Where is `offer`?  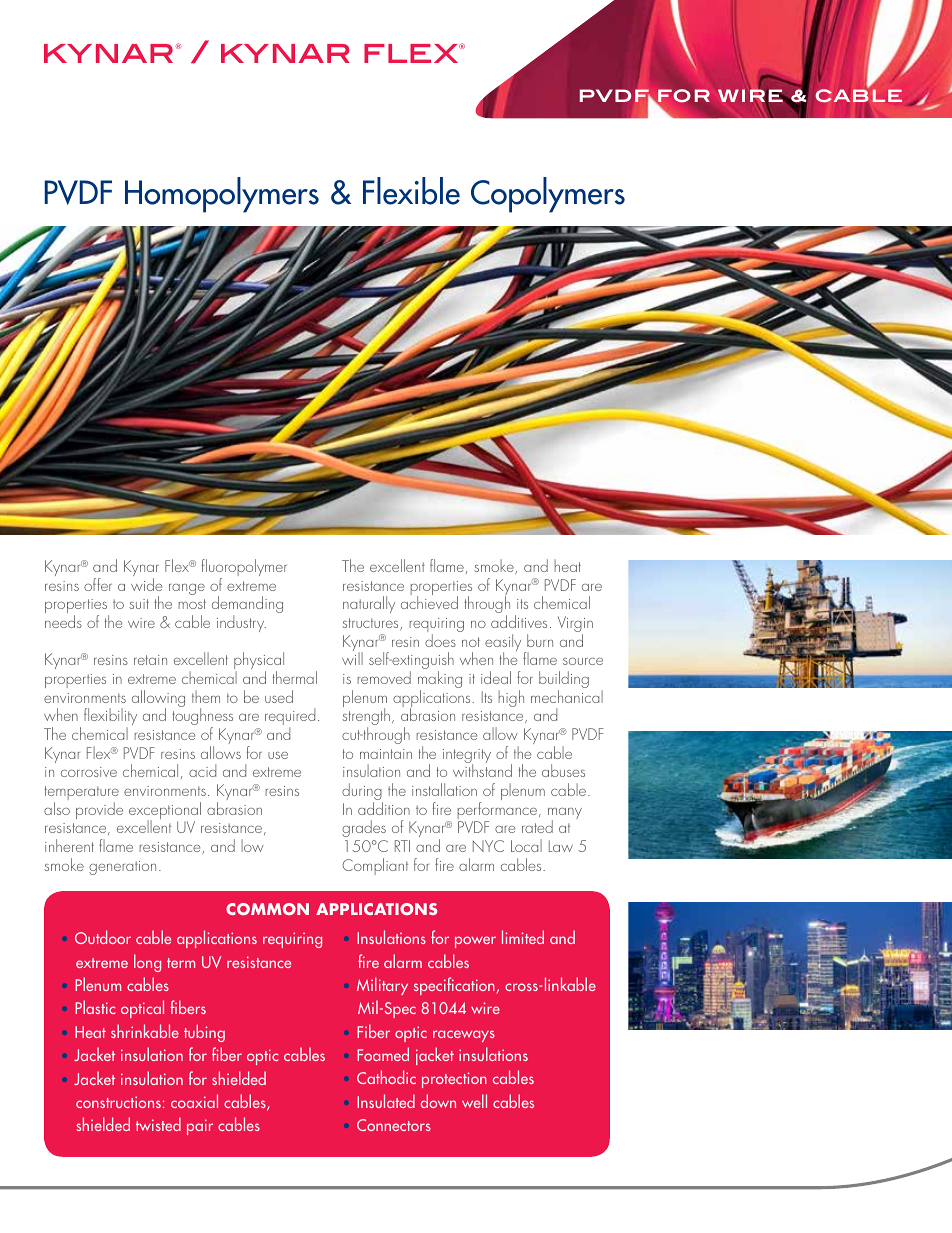
offer is located at coordinates (98, 584).
